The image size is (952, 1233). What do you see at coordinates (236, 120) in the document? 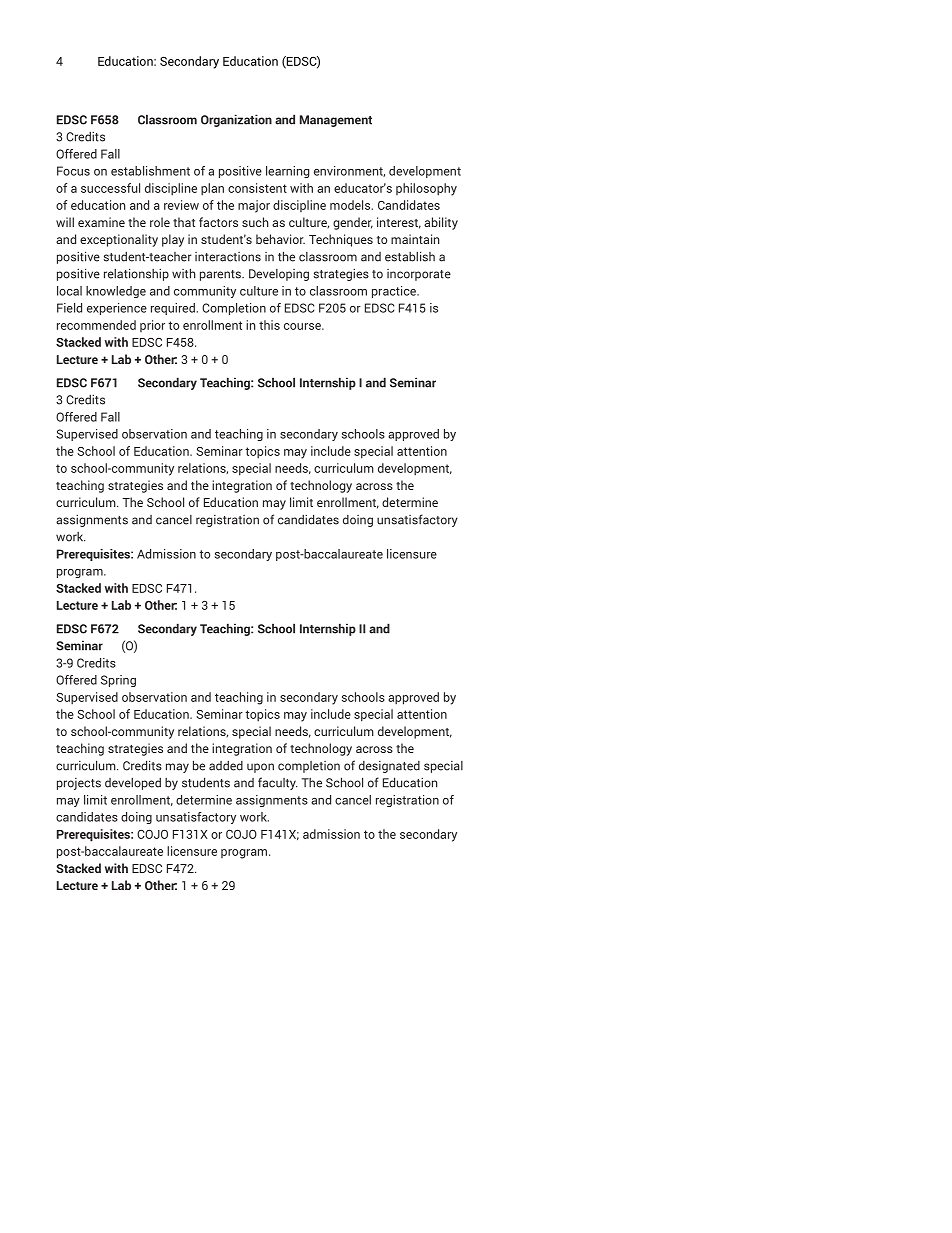
I see `Organization` at bounding box center [236, 120].
